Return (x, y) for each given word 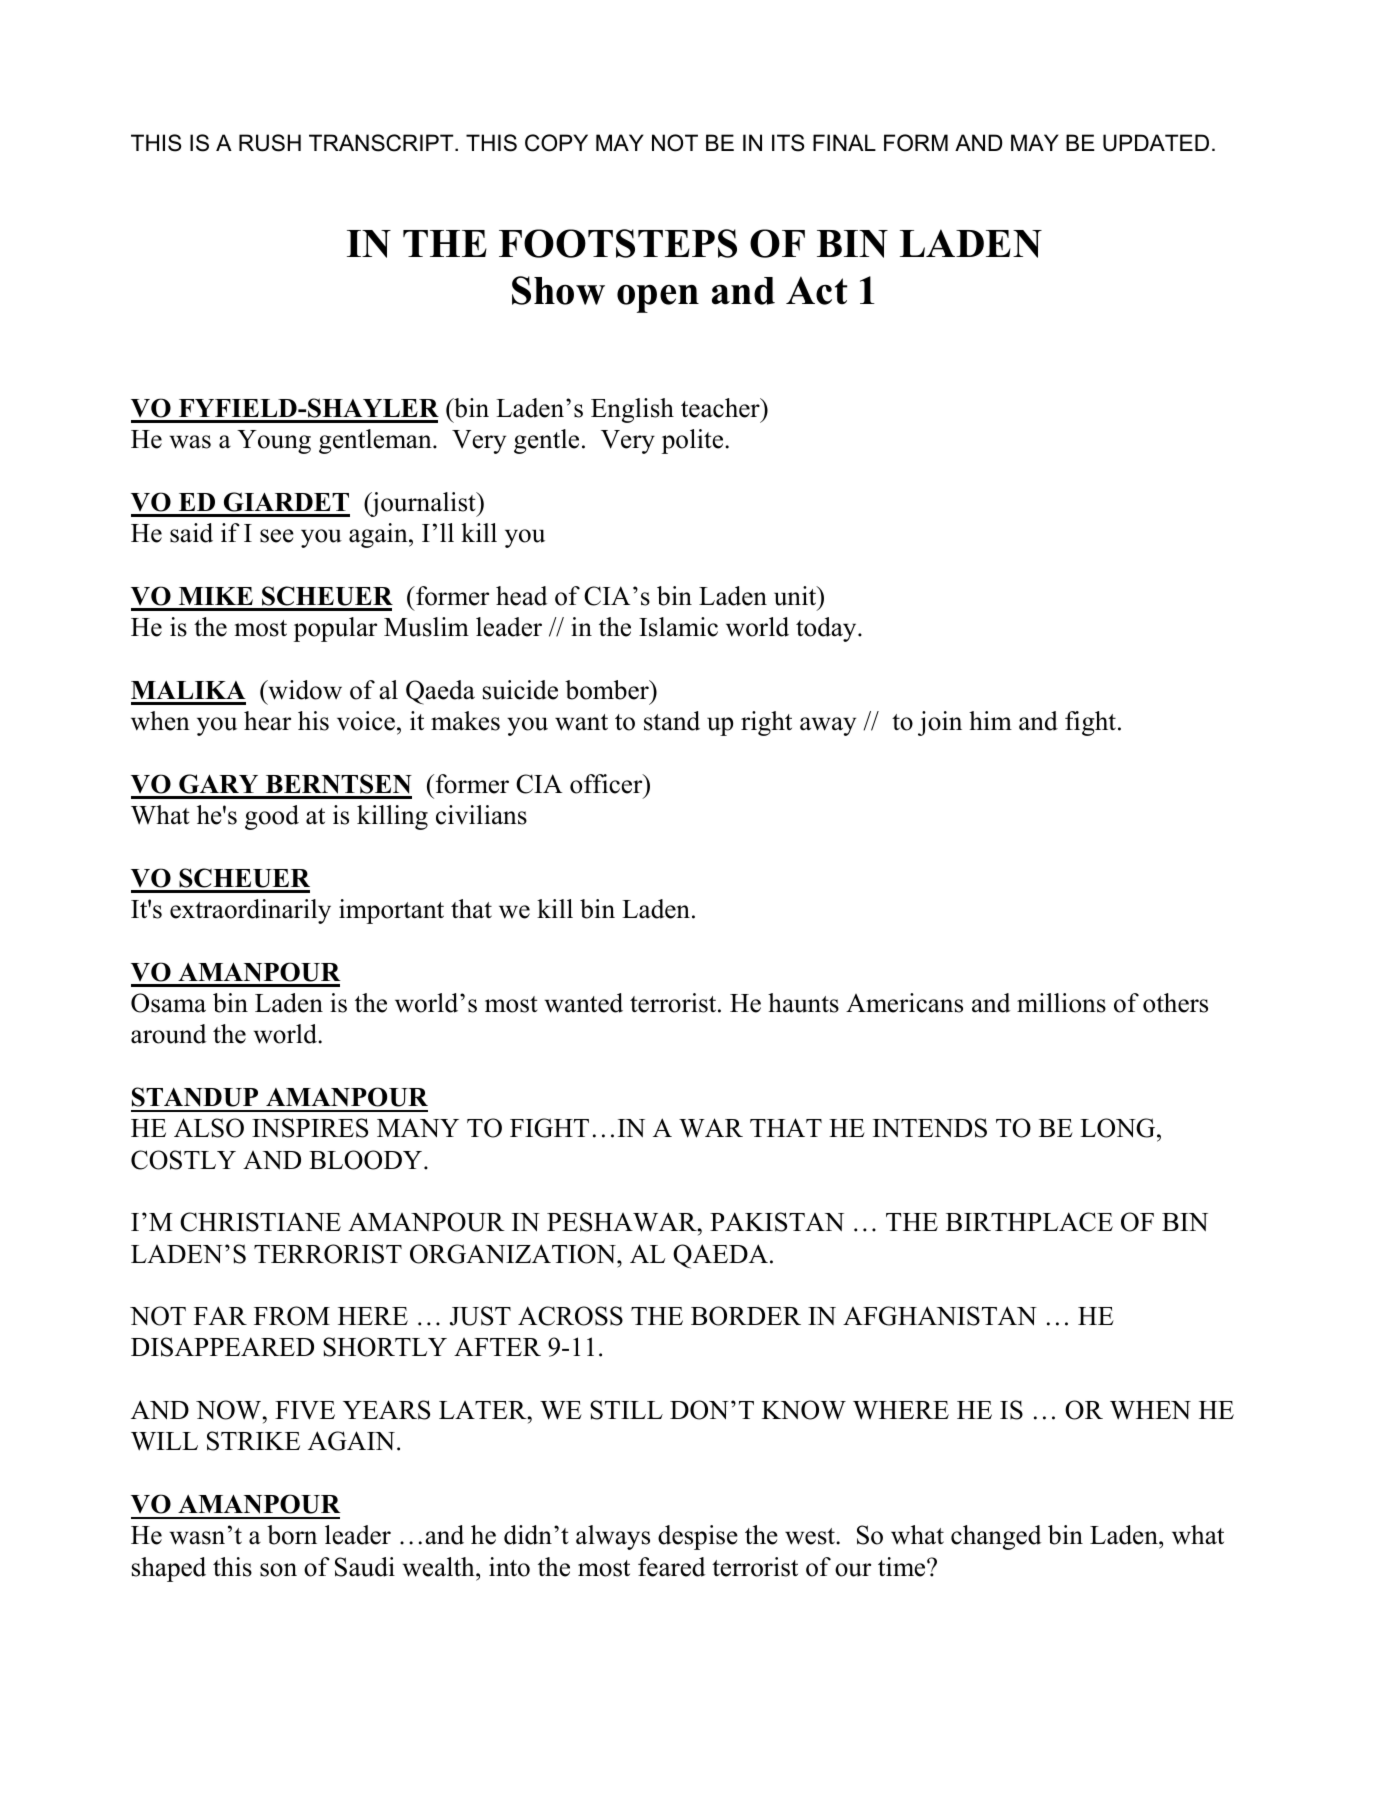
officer (607, 784)
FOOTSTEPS (618, 243)
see (277, 536)
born (292, 1535)
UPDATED (1156, 143)
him (990, 720)
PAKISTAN (777, 1222)
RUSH (270, 143)
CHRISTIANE (260, 1222)
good (272, 817)
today (827, 629)
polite (694, 441)
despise (698, 1537)
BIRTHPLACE (1029, 1222)
